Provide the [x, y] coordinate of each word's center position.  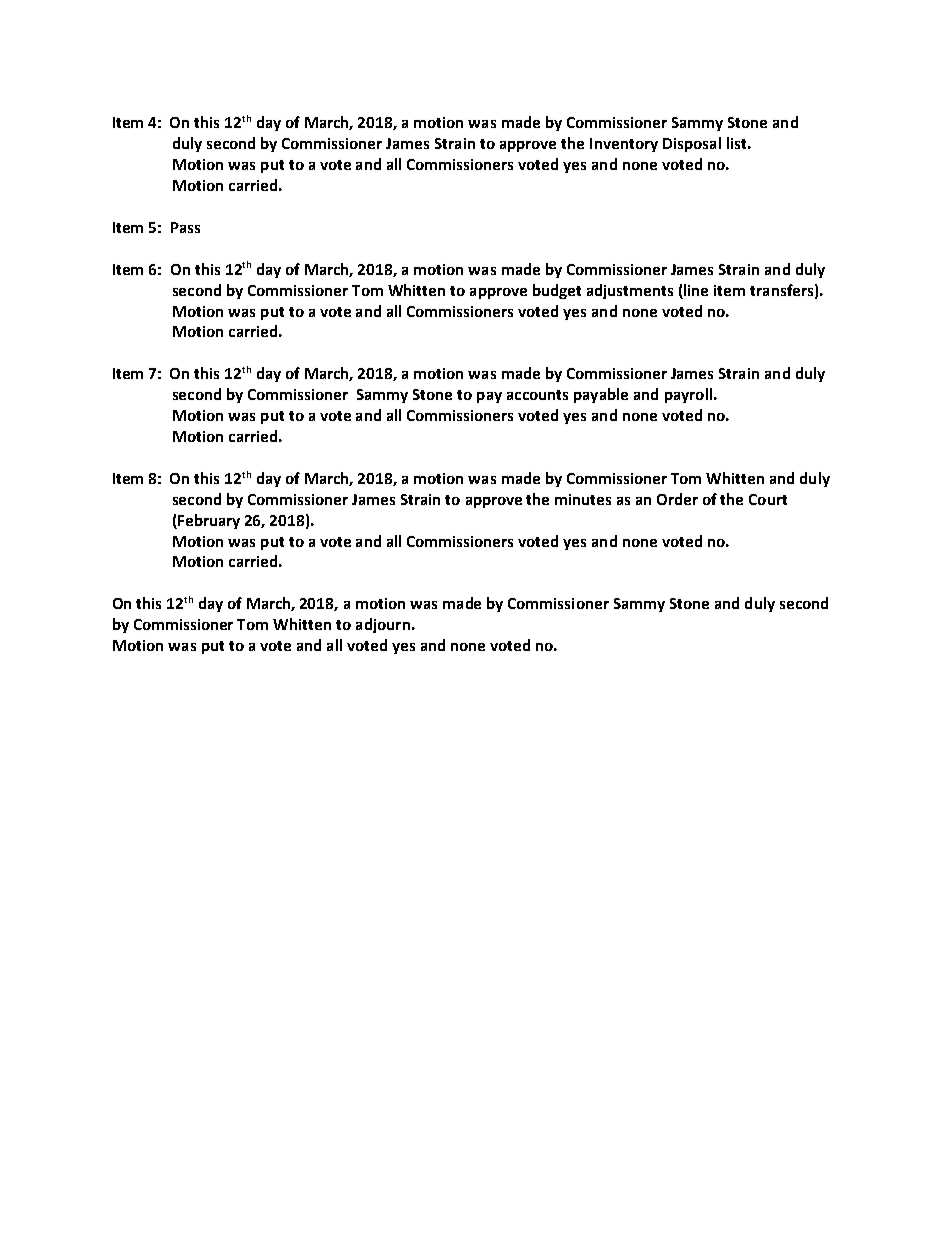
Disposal [692, 144]
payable [601, 395]
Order [677, 499]
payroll [688, 395]
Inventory [624, 145]
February [208, 521]
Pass [185, 227]
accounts [537, 395]
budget [557, 291]
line [696, 290]
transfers [781, 290]
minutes [583, 499]
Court [768, 499]
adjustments [630, 291]
